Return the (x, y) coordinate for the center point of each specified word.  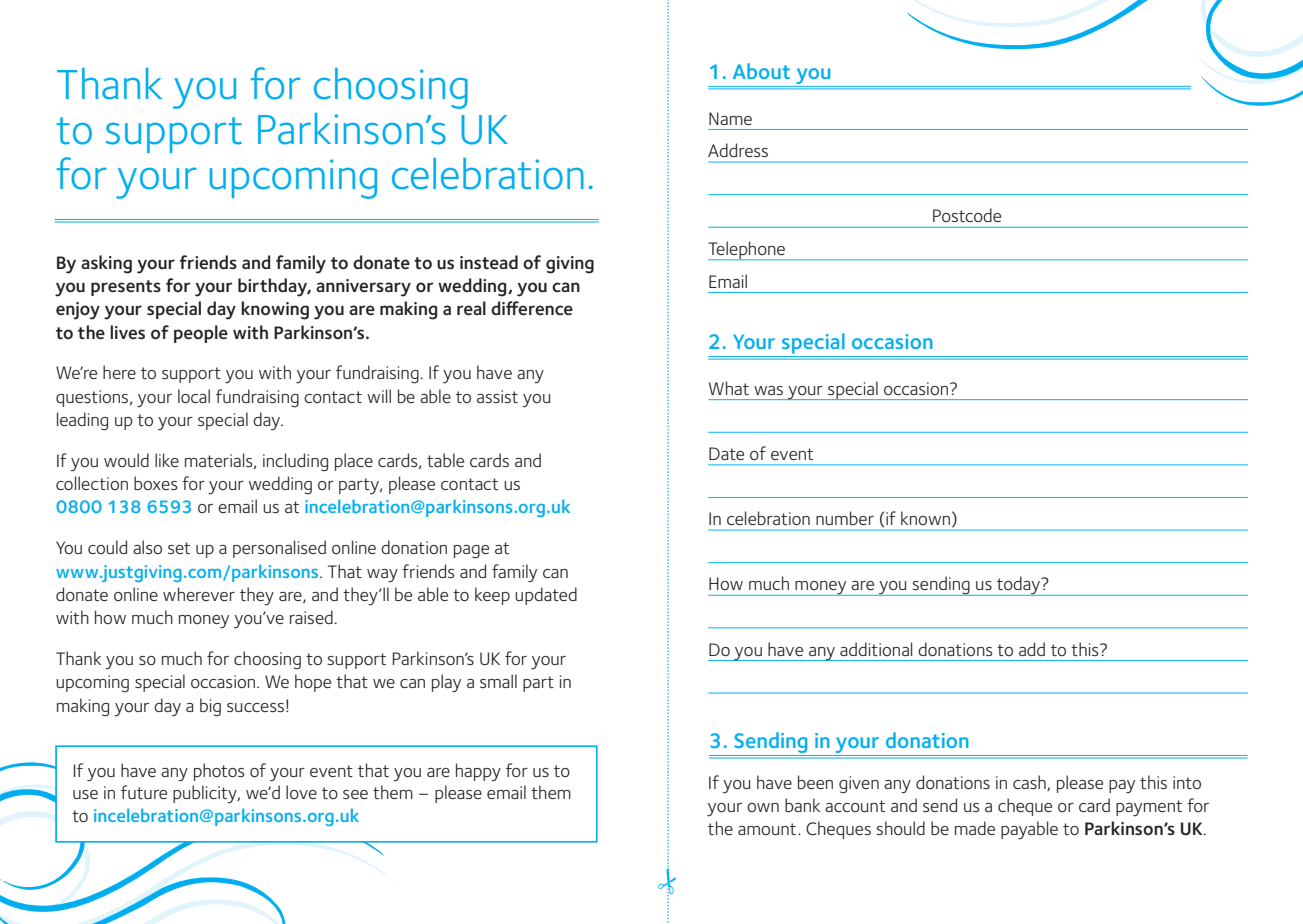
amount (767, 829)
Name (730, 118)
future (144, 792)
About (761, 71)
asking (106, 264)
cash (1030, 783)
